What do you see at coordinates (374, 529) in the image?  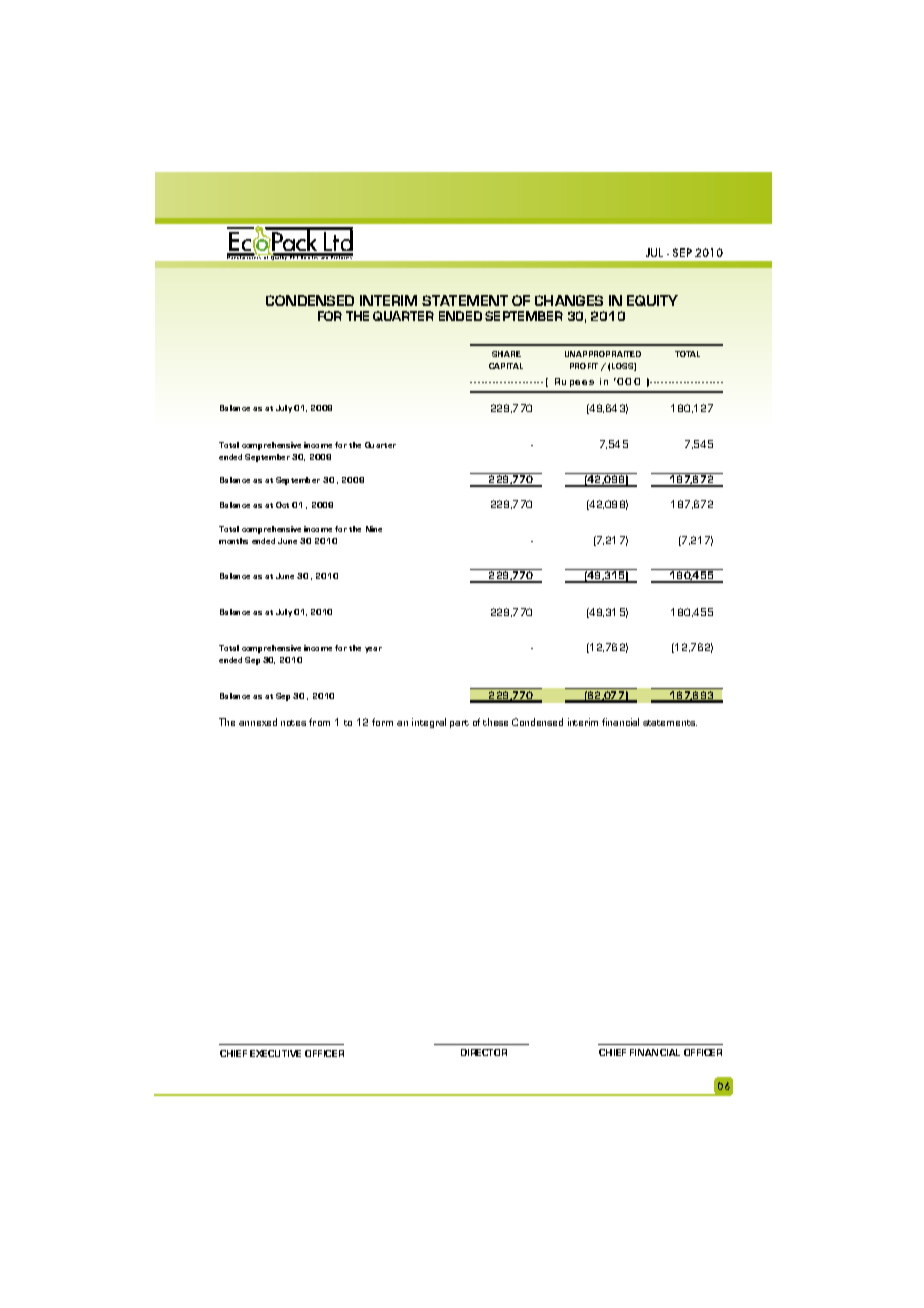 I see `Nine` at bounding box center [374, 529].
